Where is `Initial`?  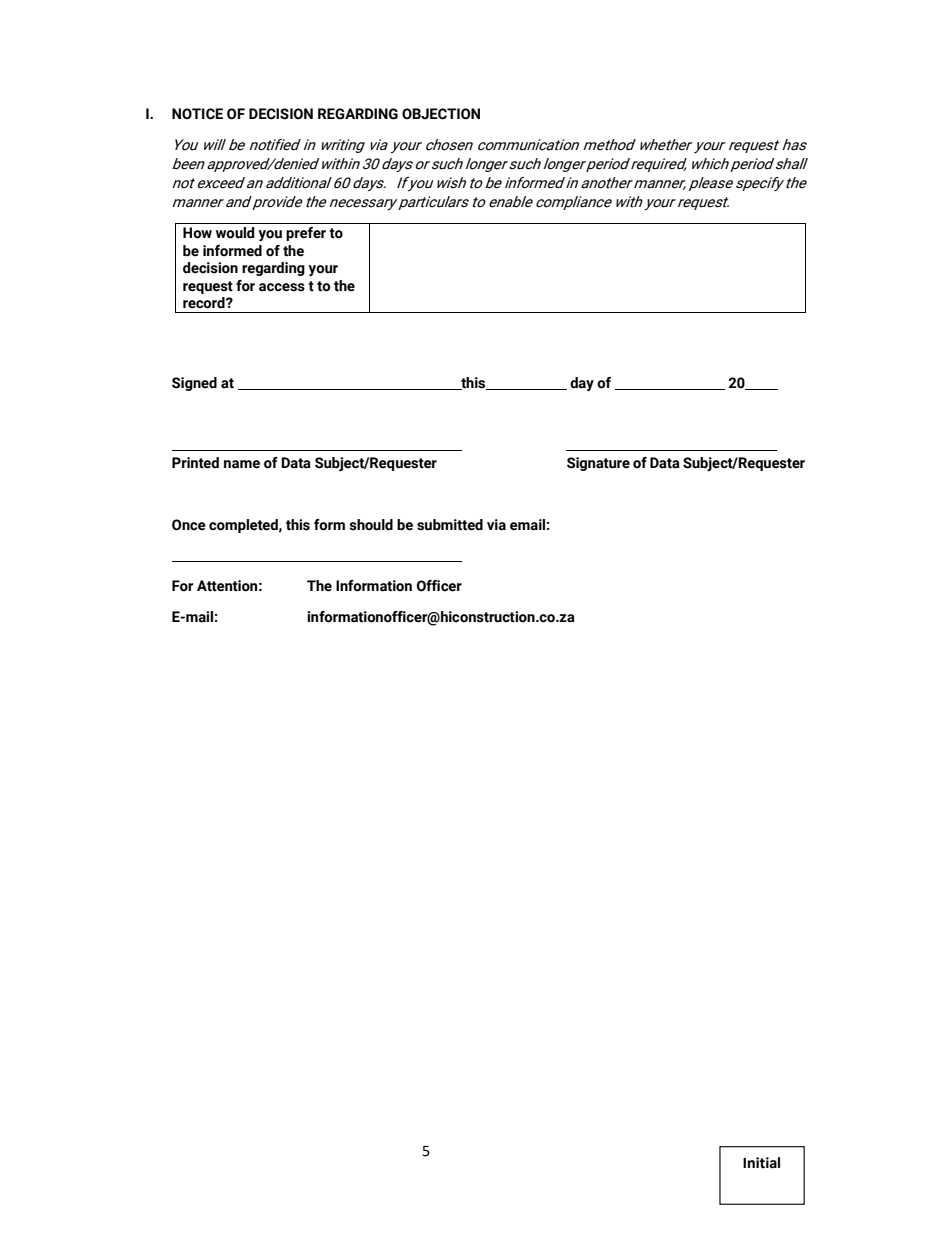 Initial is located at coordinates (761, 1163).
